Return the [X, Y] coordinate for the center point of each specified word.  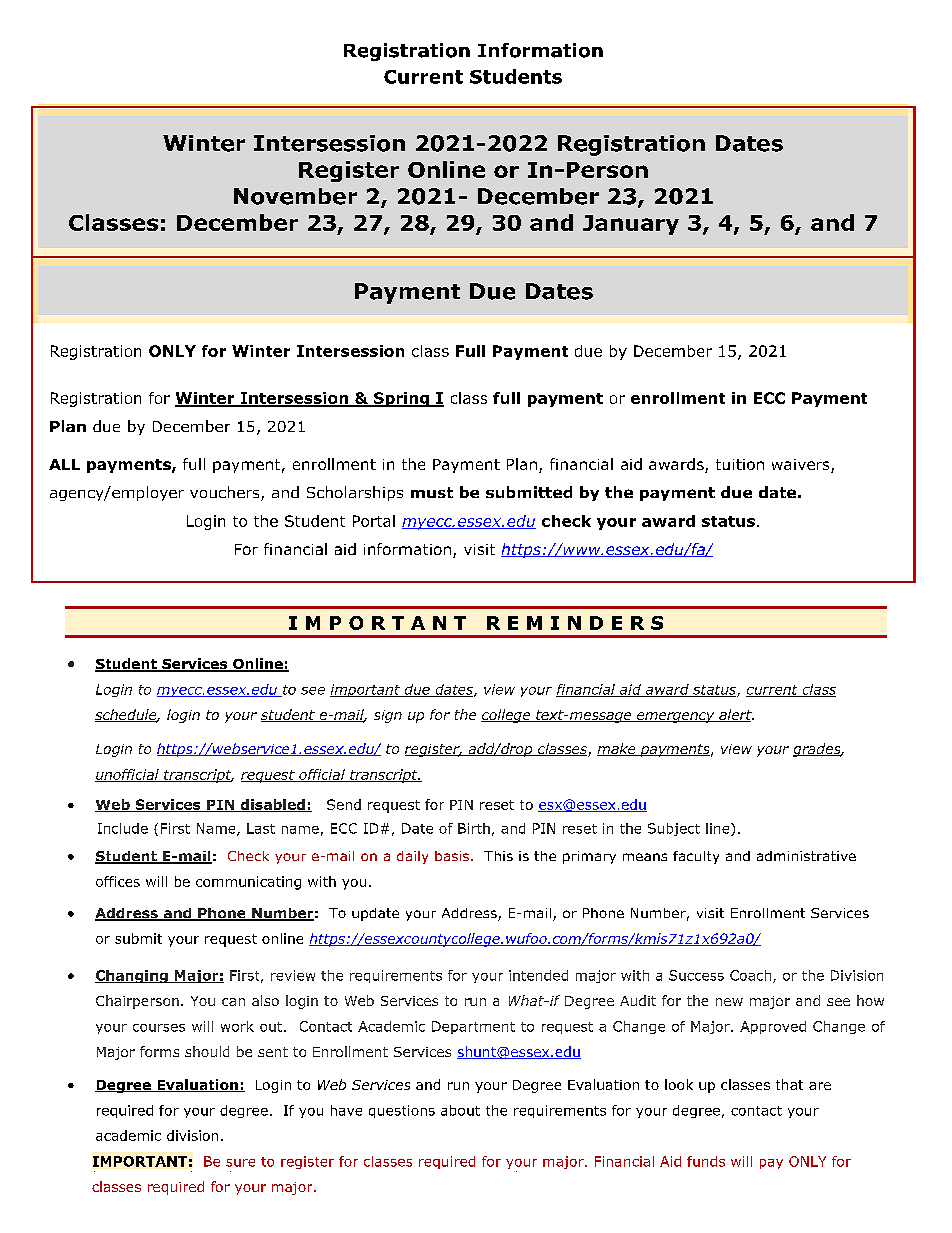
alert [735, 715]
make [617, 749]
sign [388, 716]
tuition [740, 464]
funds [706, 1161]
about [460, 1110]
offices [118, 881]
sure [240, 1163]
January [631, 225]
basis [453, 856]
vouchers [226, 493]
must [432, 492]
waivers [802, 466]
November [295, 196]
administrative [806, 856]
